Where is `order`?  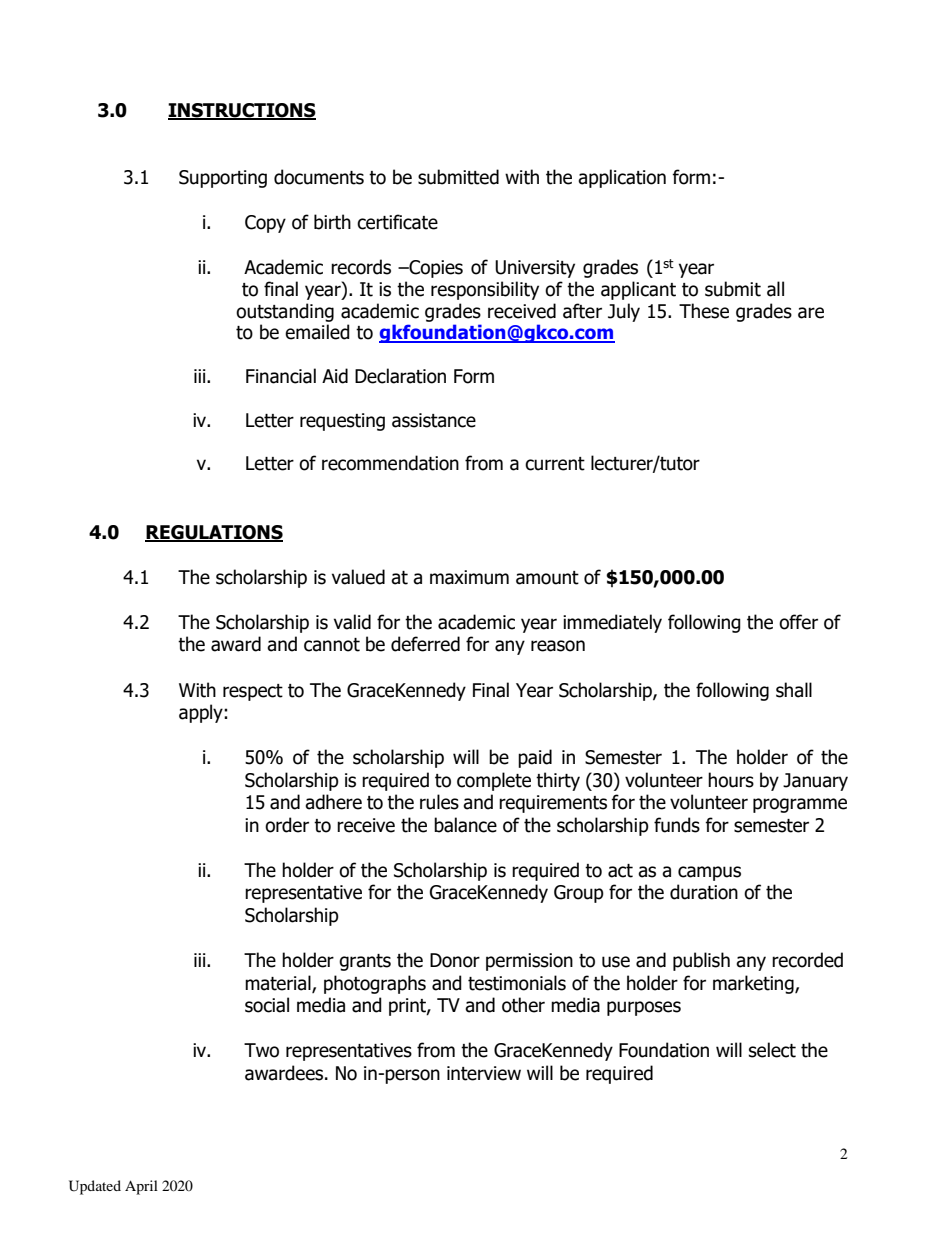 order is located at coordinates (287, 825).
